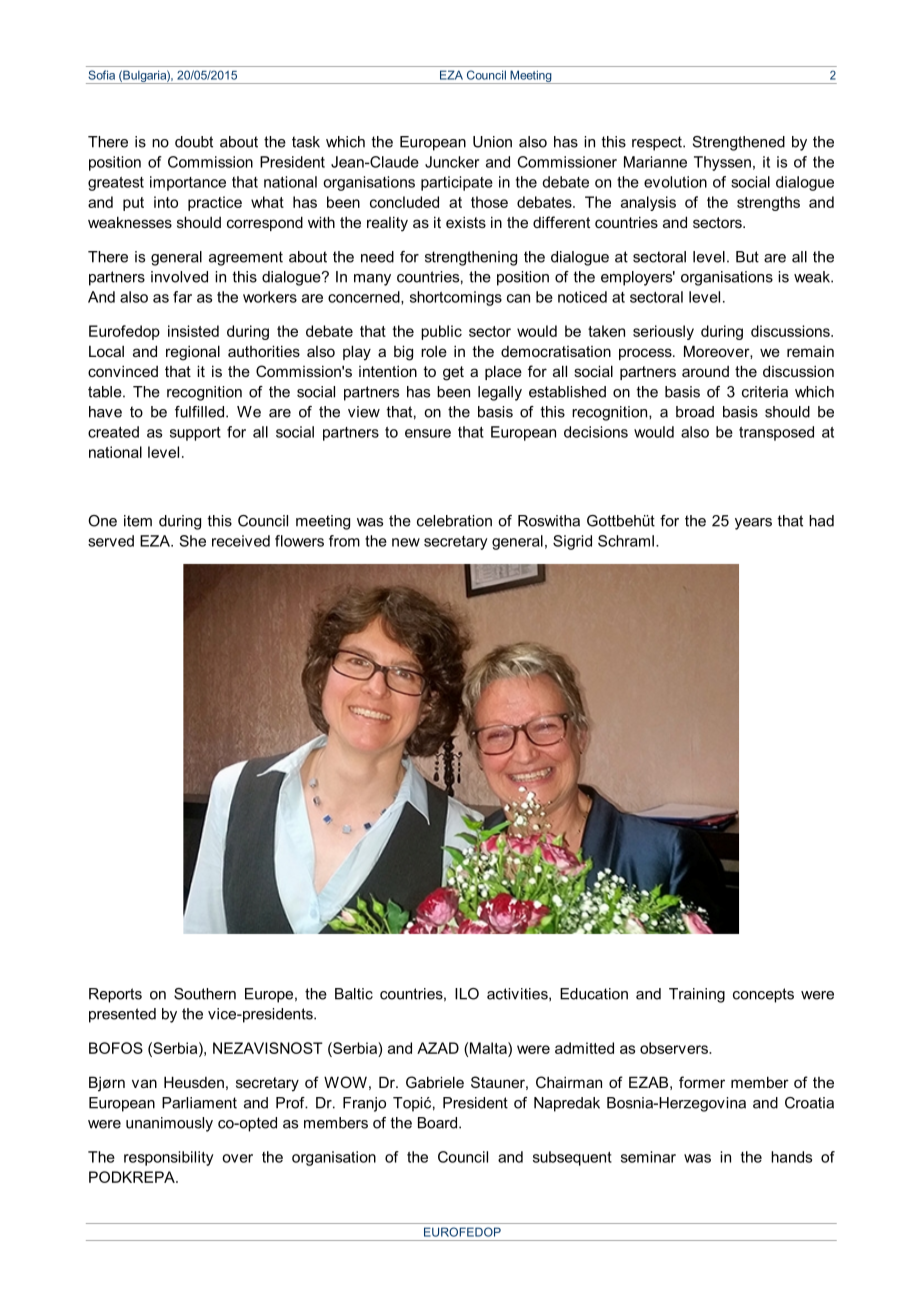 The width and height of the screenshot is (924, 1307). What do you see at coordinates (406, 542) in the screenshot?
I see `new` at bounding box center [406, 542].
